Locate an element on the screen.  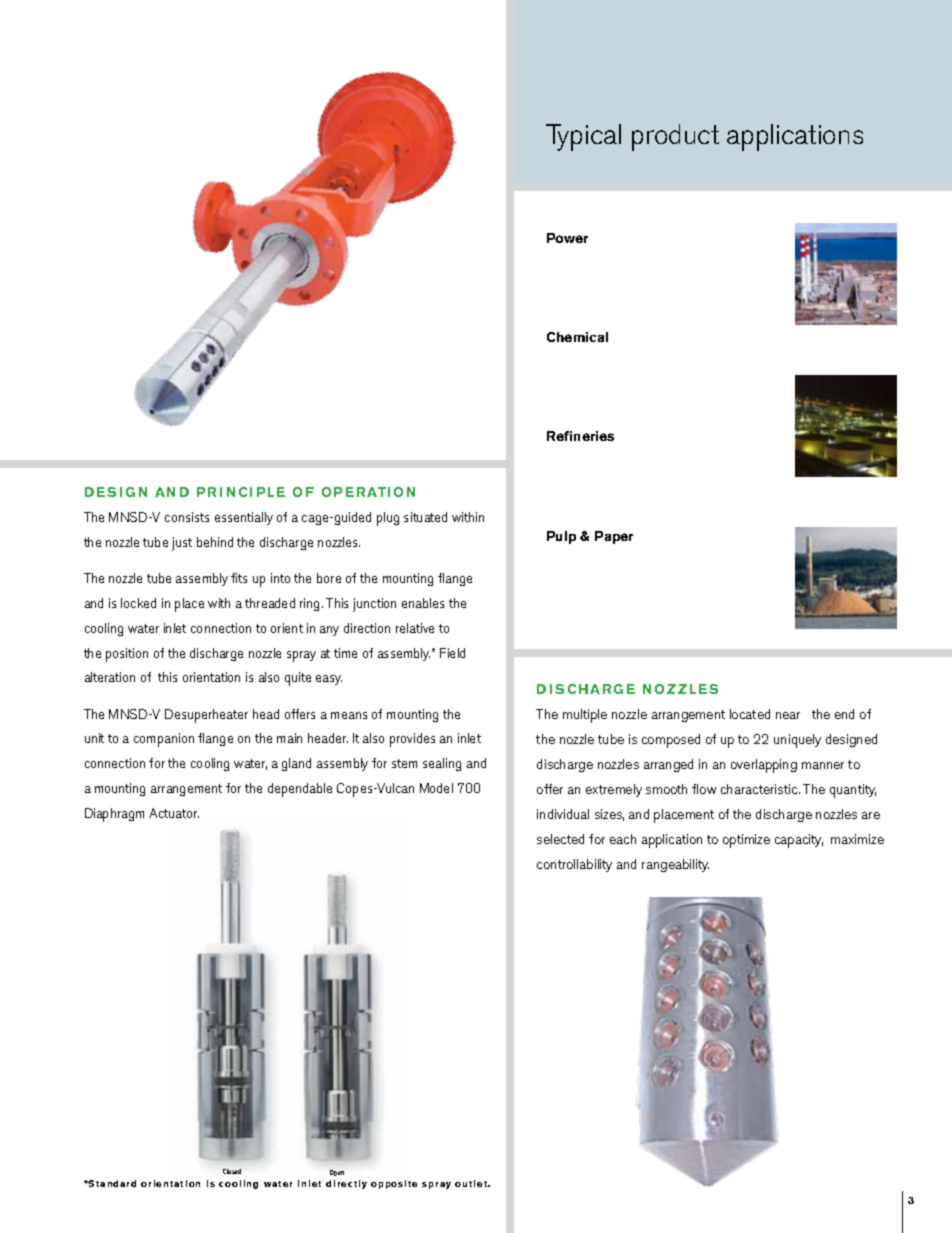
near is located at coordinates (788, 715).
